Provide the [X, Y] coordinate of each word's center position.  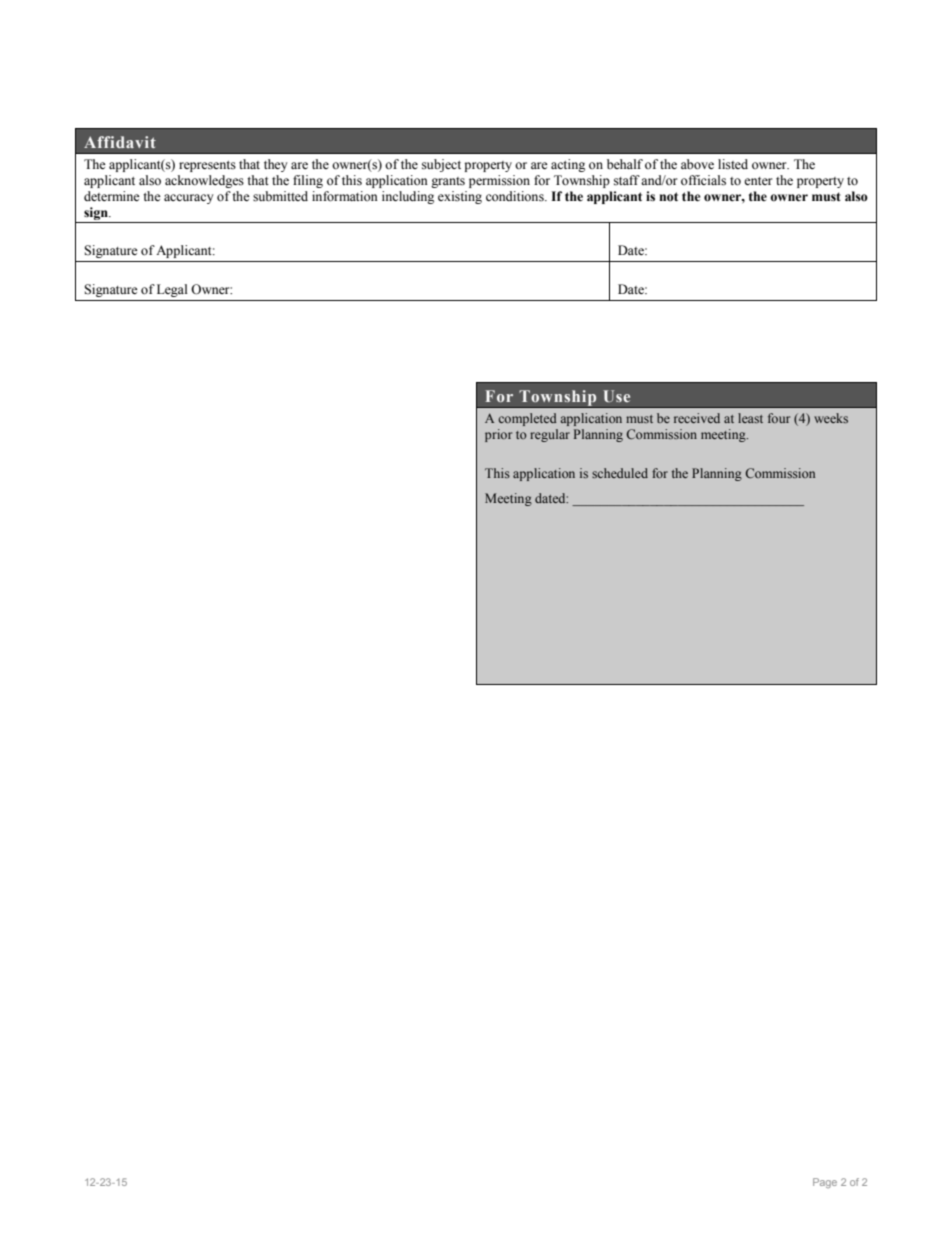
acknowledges [204, 181]
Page [825, 1183]
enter [758, 181]
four [779, 418]
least [750, 418]
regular [550, 435]
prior [498, 435]
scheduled [620, 473]
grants [448, 182]
